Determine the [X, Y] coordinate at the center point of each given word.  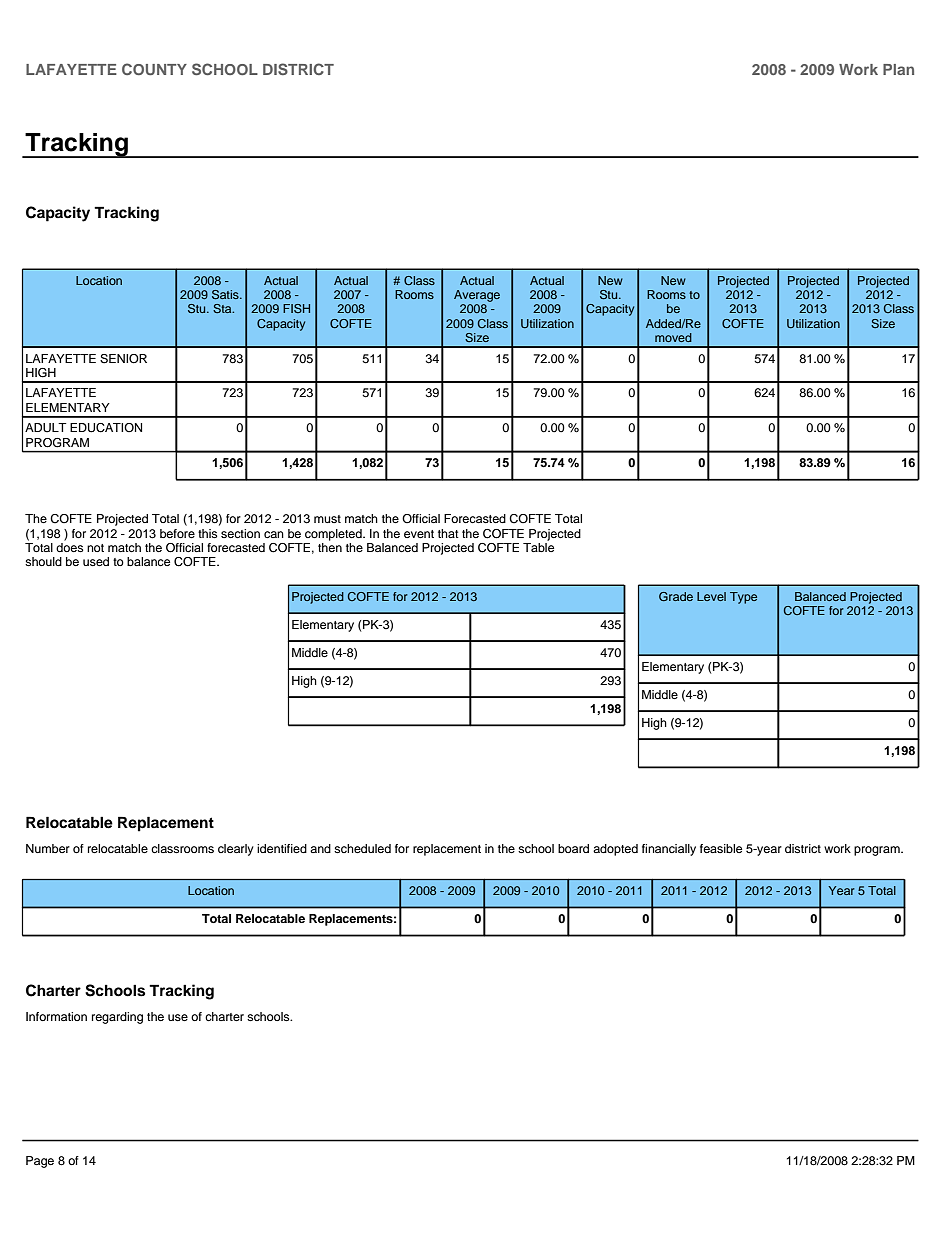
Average [477, 296]
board [573, 848]
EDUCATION [106, 428]
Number [48, 848]
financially [669, 850]
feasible [721, 848]
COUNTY [154, 69]
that [448, 533]
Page [40, 1162]
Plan [898, 69]
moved [673, 337]
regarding [117, 1018]
